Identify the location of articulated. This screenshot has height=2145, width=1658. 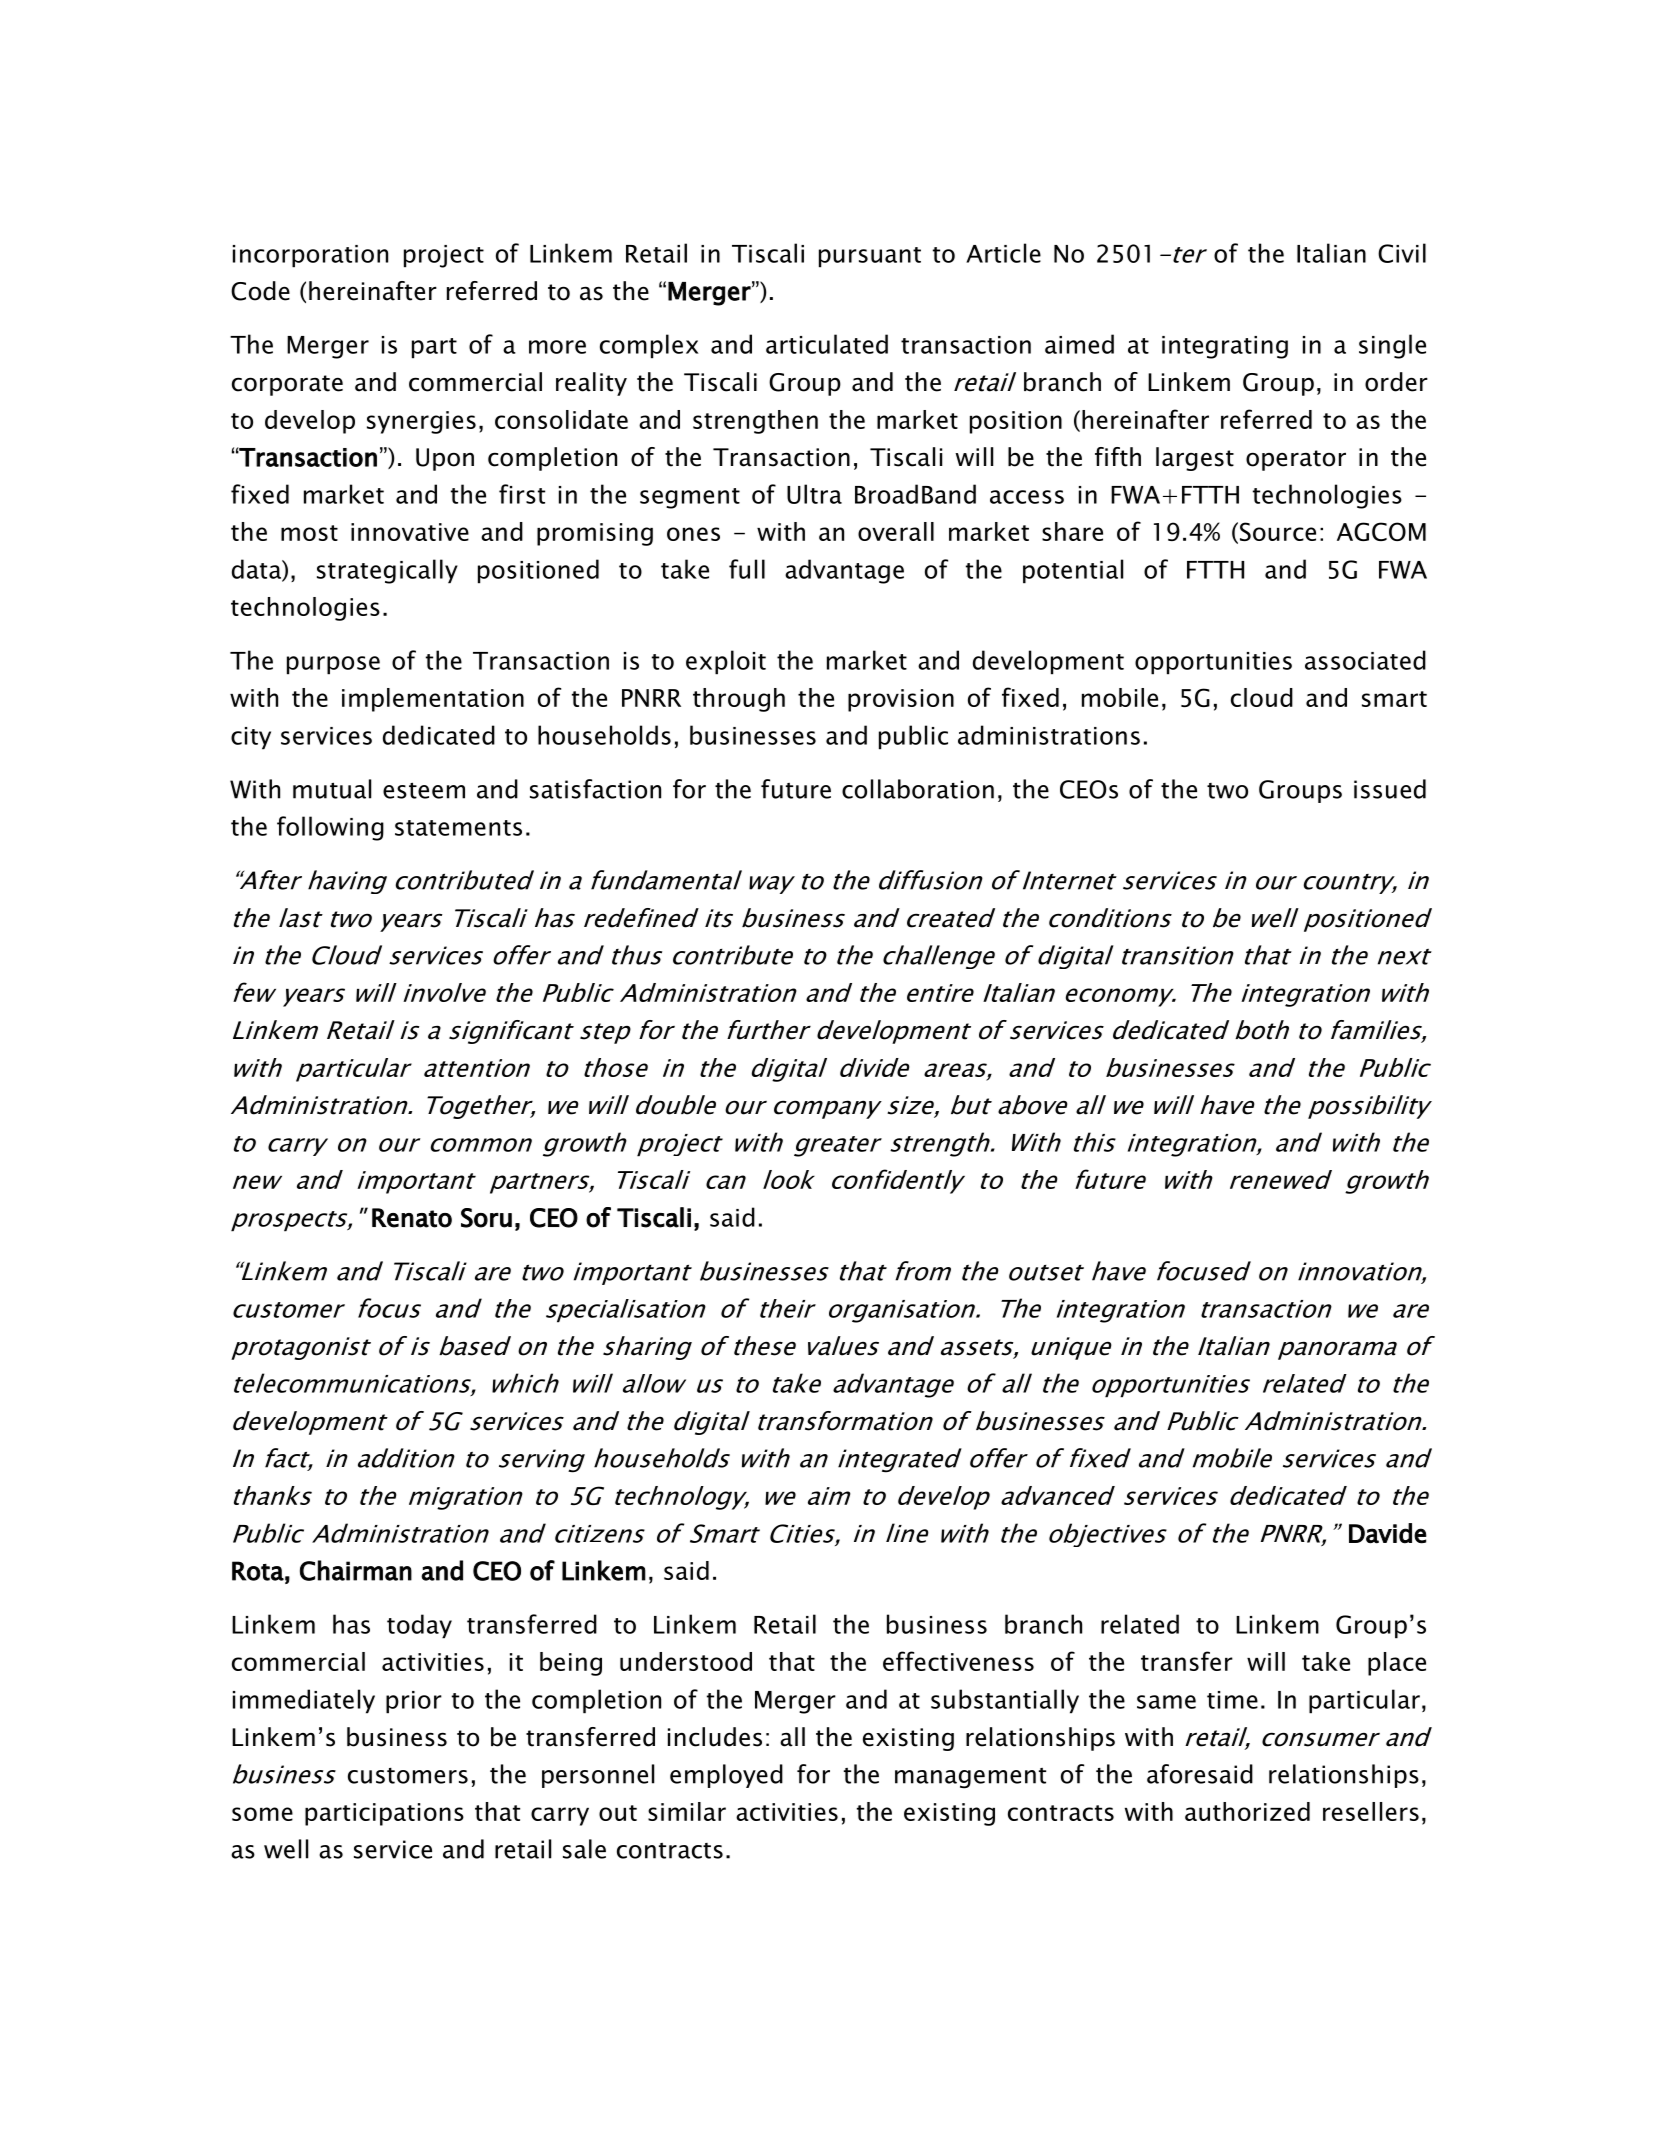
(827, 344).
